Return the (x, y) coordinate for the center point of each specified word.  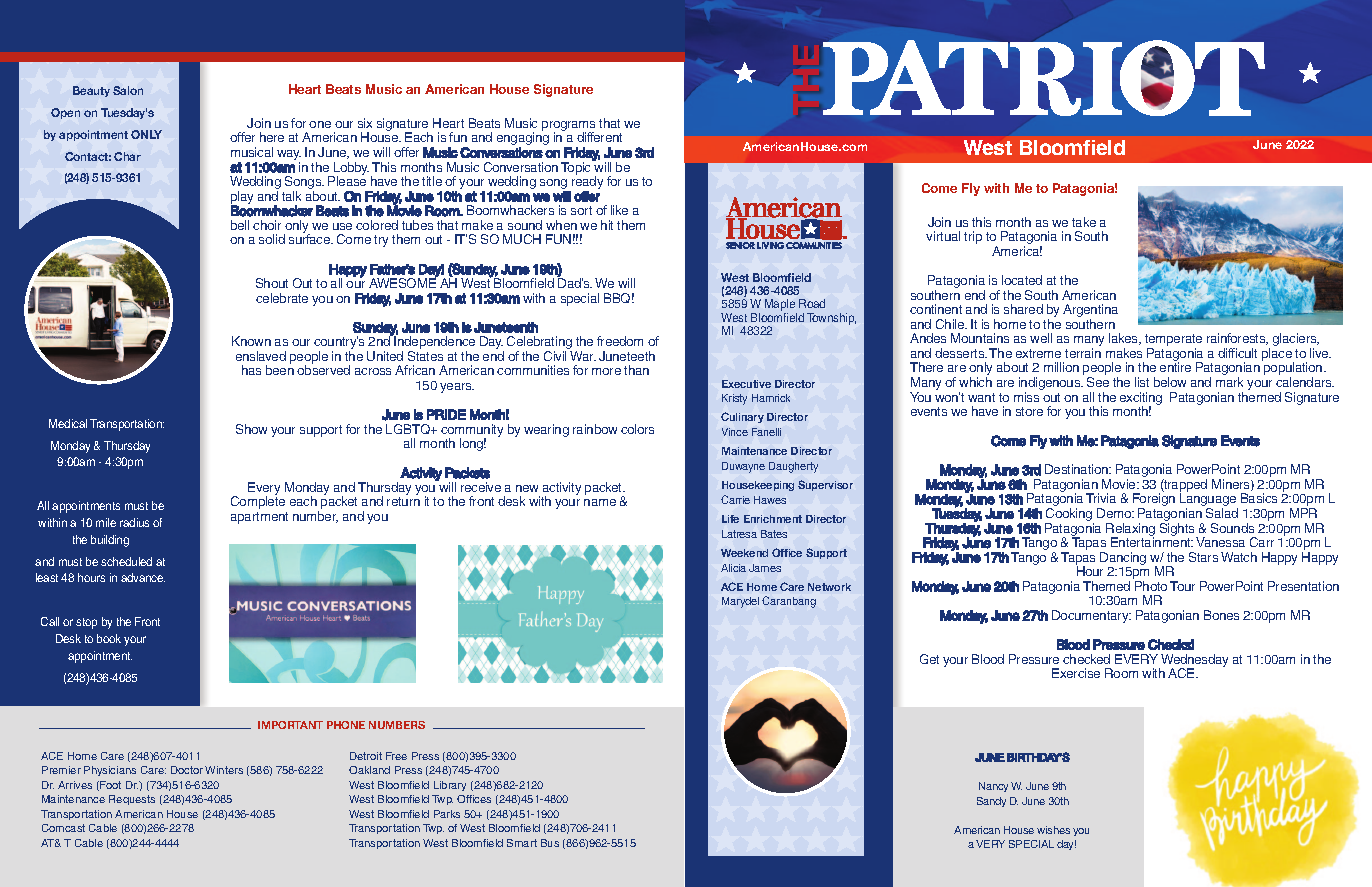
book (109, 638)
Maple (781, 306)
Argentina (1090, 312)
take (1084, 222)
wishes (1053, 830)
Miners (1232, 485)
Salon (128, 90)
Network (829, 587)
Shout (272, 283)
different (599, 137)
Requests (132, 800)
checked (1086, 659)
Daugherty (793, 467)
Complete (258, 502)
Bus (550, 843)
